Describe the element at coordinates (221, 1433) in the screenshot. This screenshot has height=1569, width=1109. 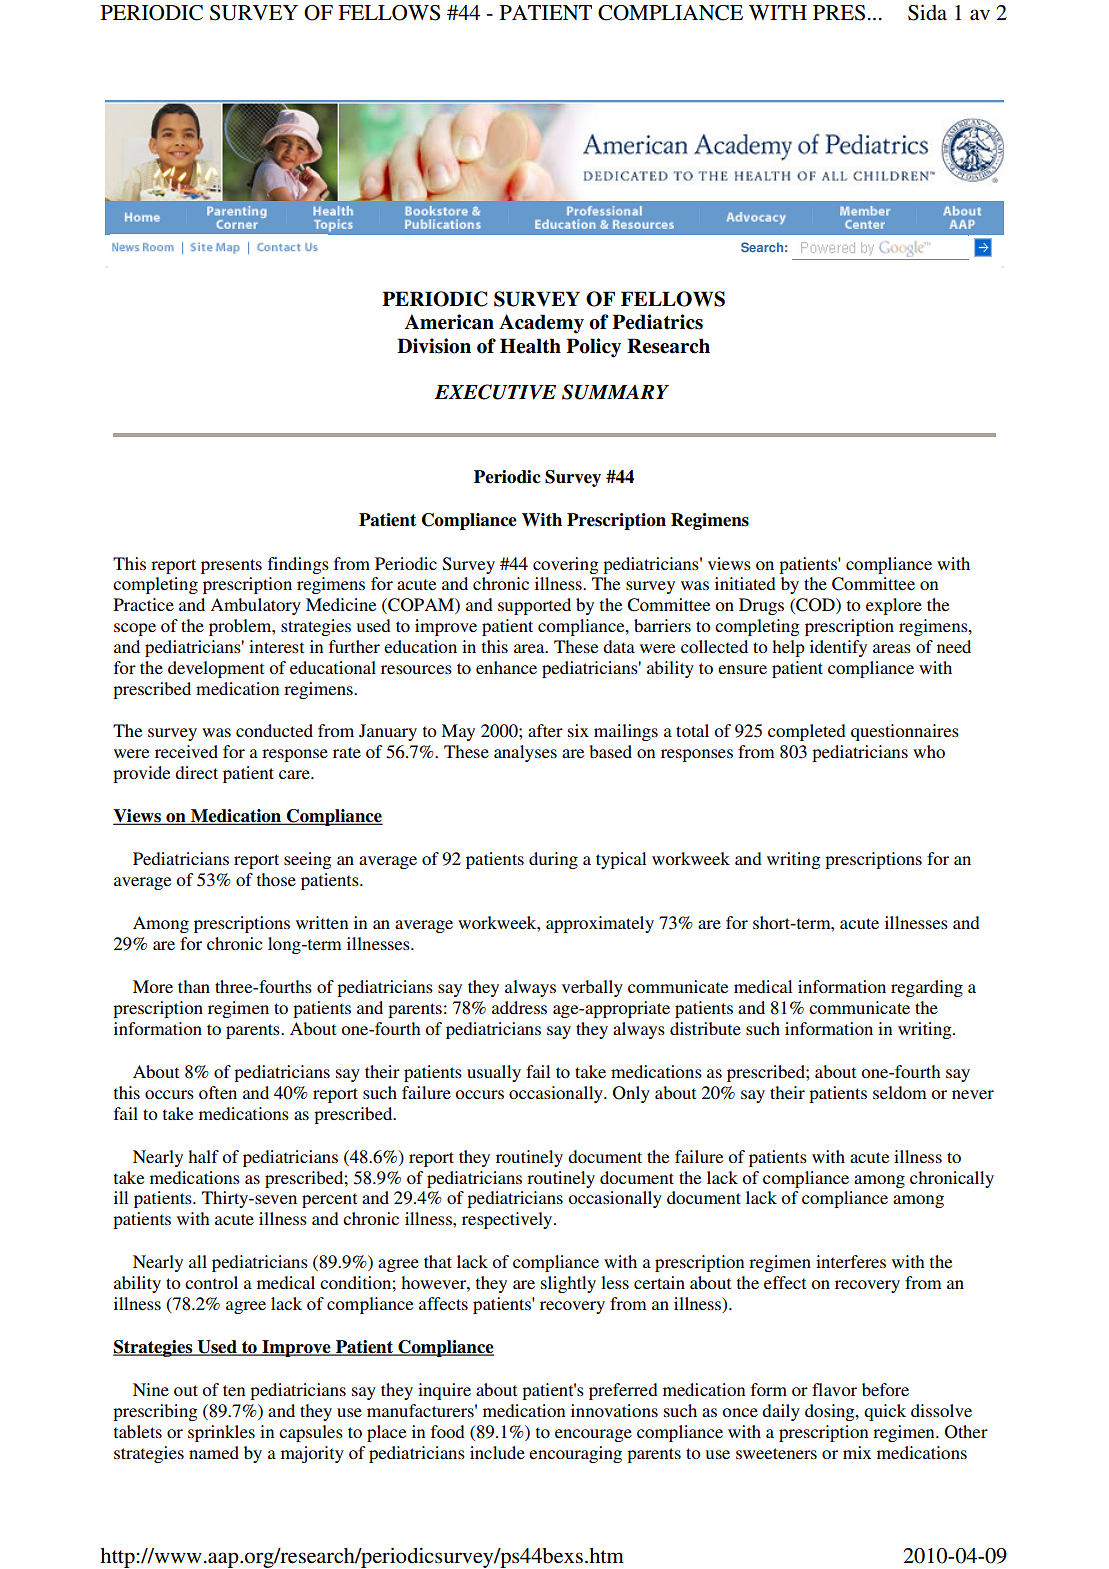
I see `sprinkles` at that location.
